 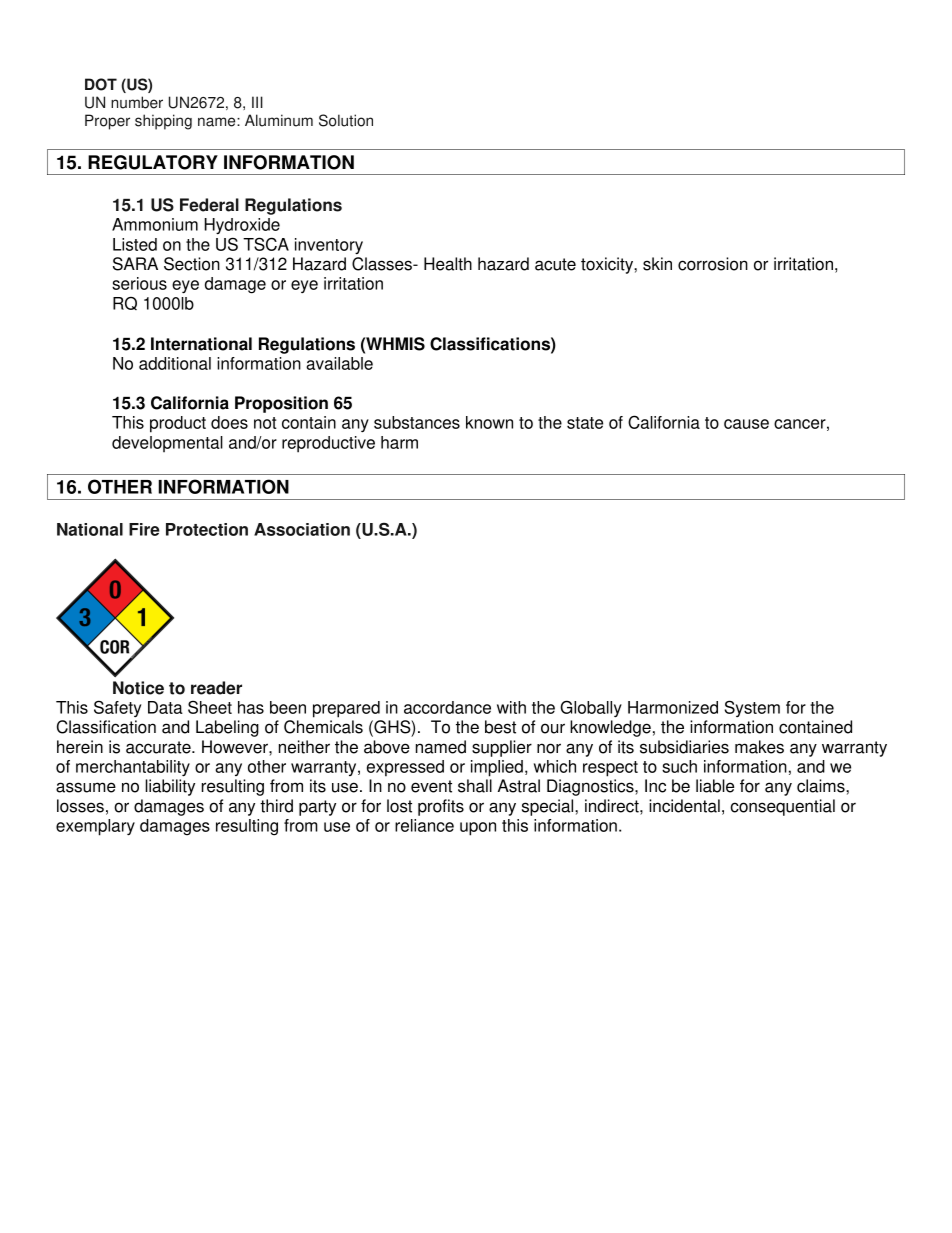 What do you see at coordinates (167, 444) in the screenshot?
I see `developmental` at bounding box center [167, 444].
